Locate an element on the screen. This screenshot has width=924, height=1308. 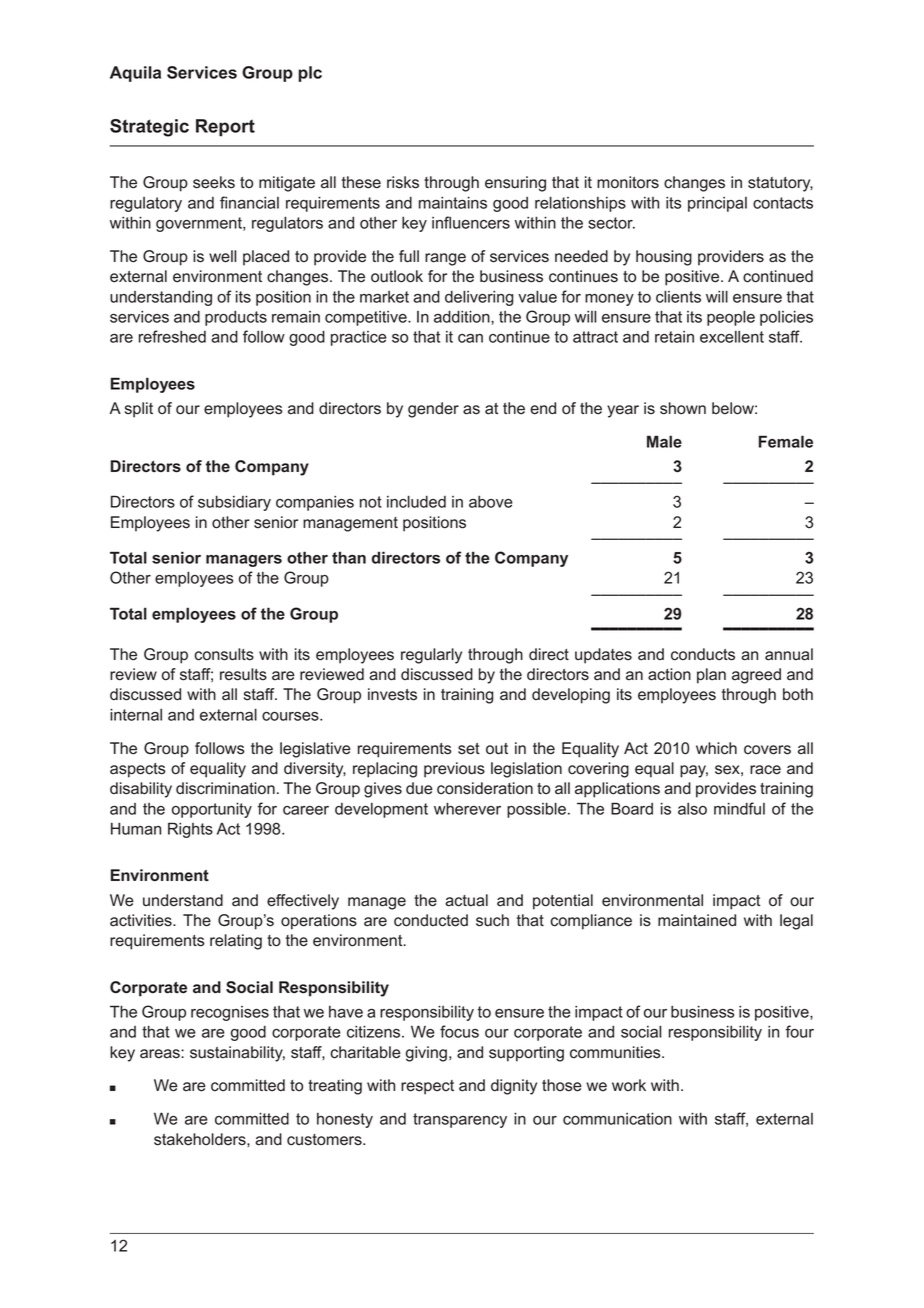
shown is located at coordinates (683, 408).
